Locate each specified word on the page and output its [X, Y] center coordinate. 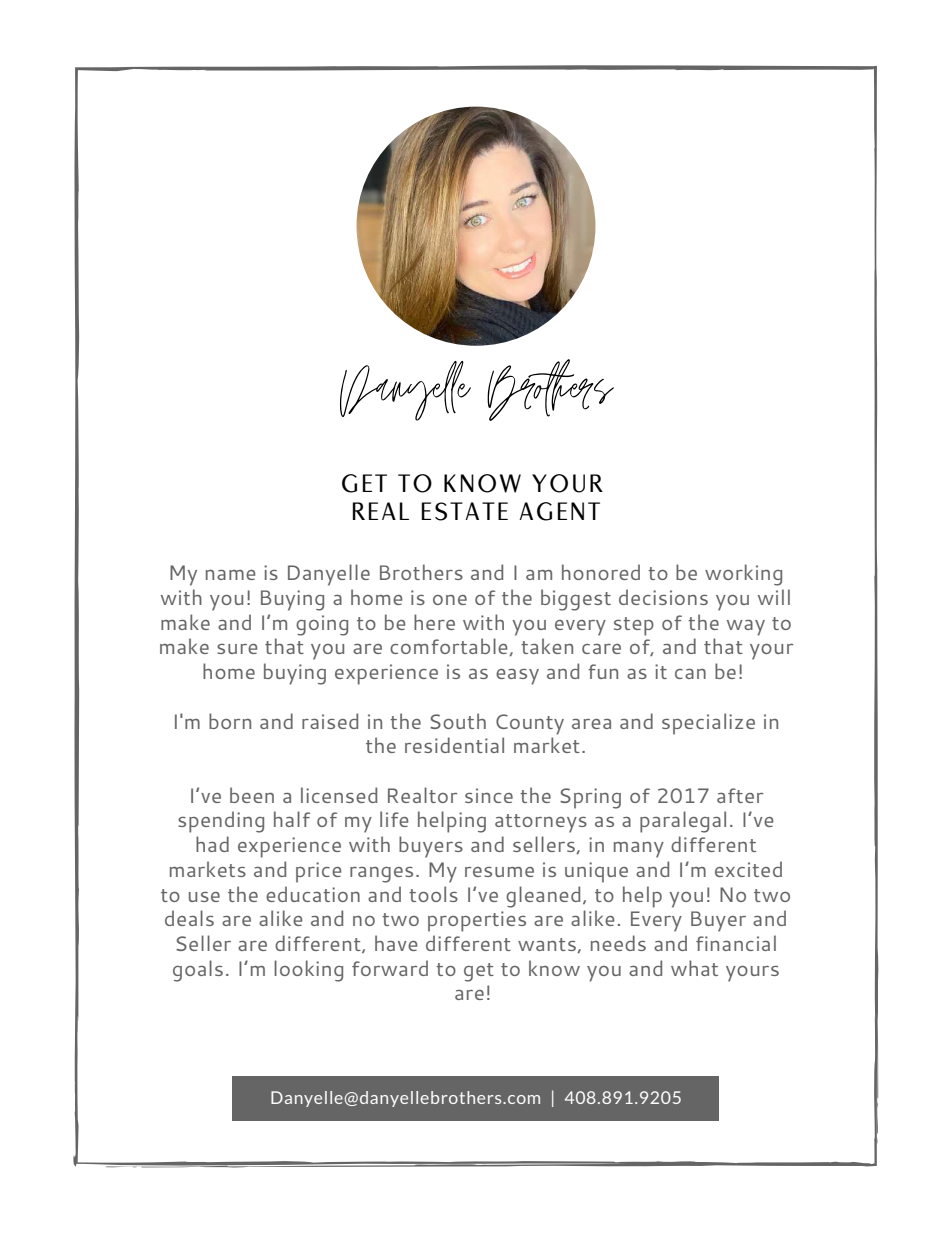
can [690, 674]
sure [237, 649]
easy [517, 677]
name [231, 575]
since [489, 795]
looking [308, 971]
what [694, 968]
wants [548, 945]
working [743, 575]
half [292, 819]
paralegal [683, 822]
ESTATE [465, 511]
